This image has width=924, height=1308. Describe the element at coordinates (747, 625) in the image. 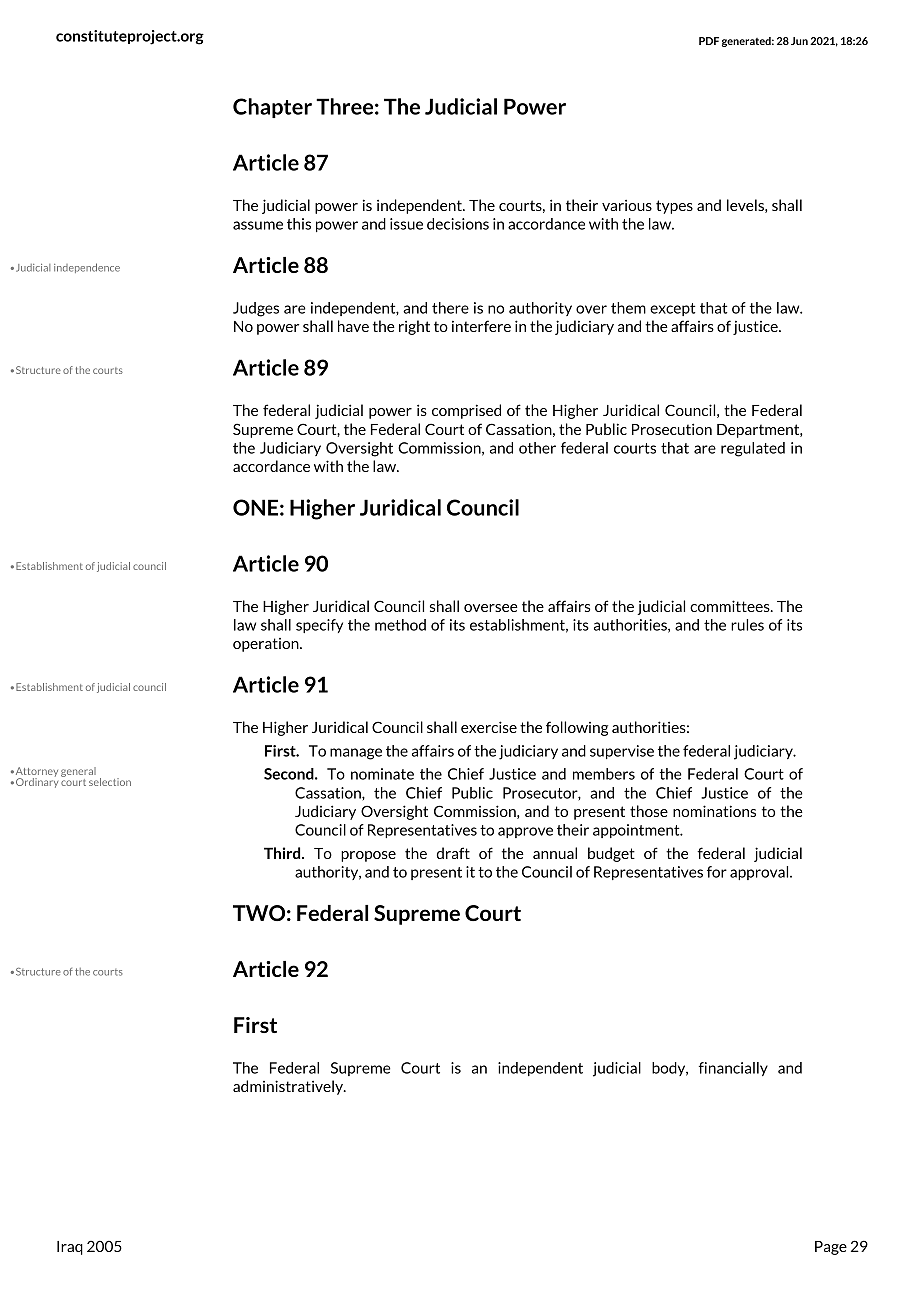

I see `rules` at that location.
